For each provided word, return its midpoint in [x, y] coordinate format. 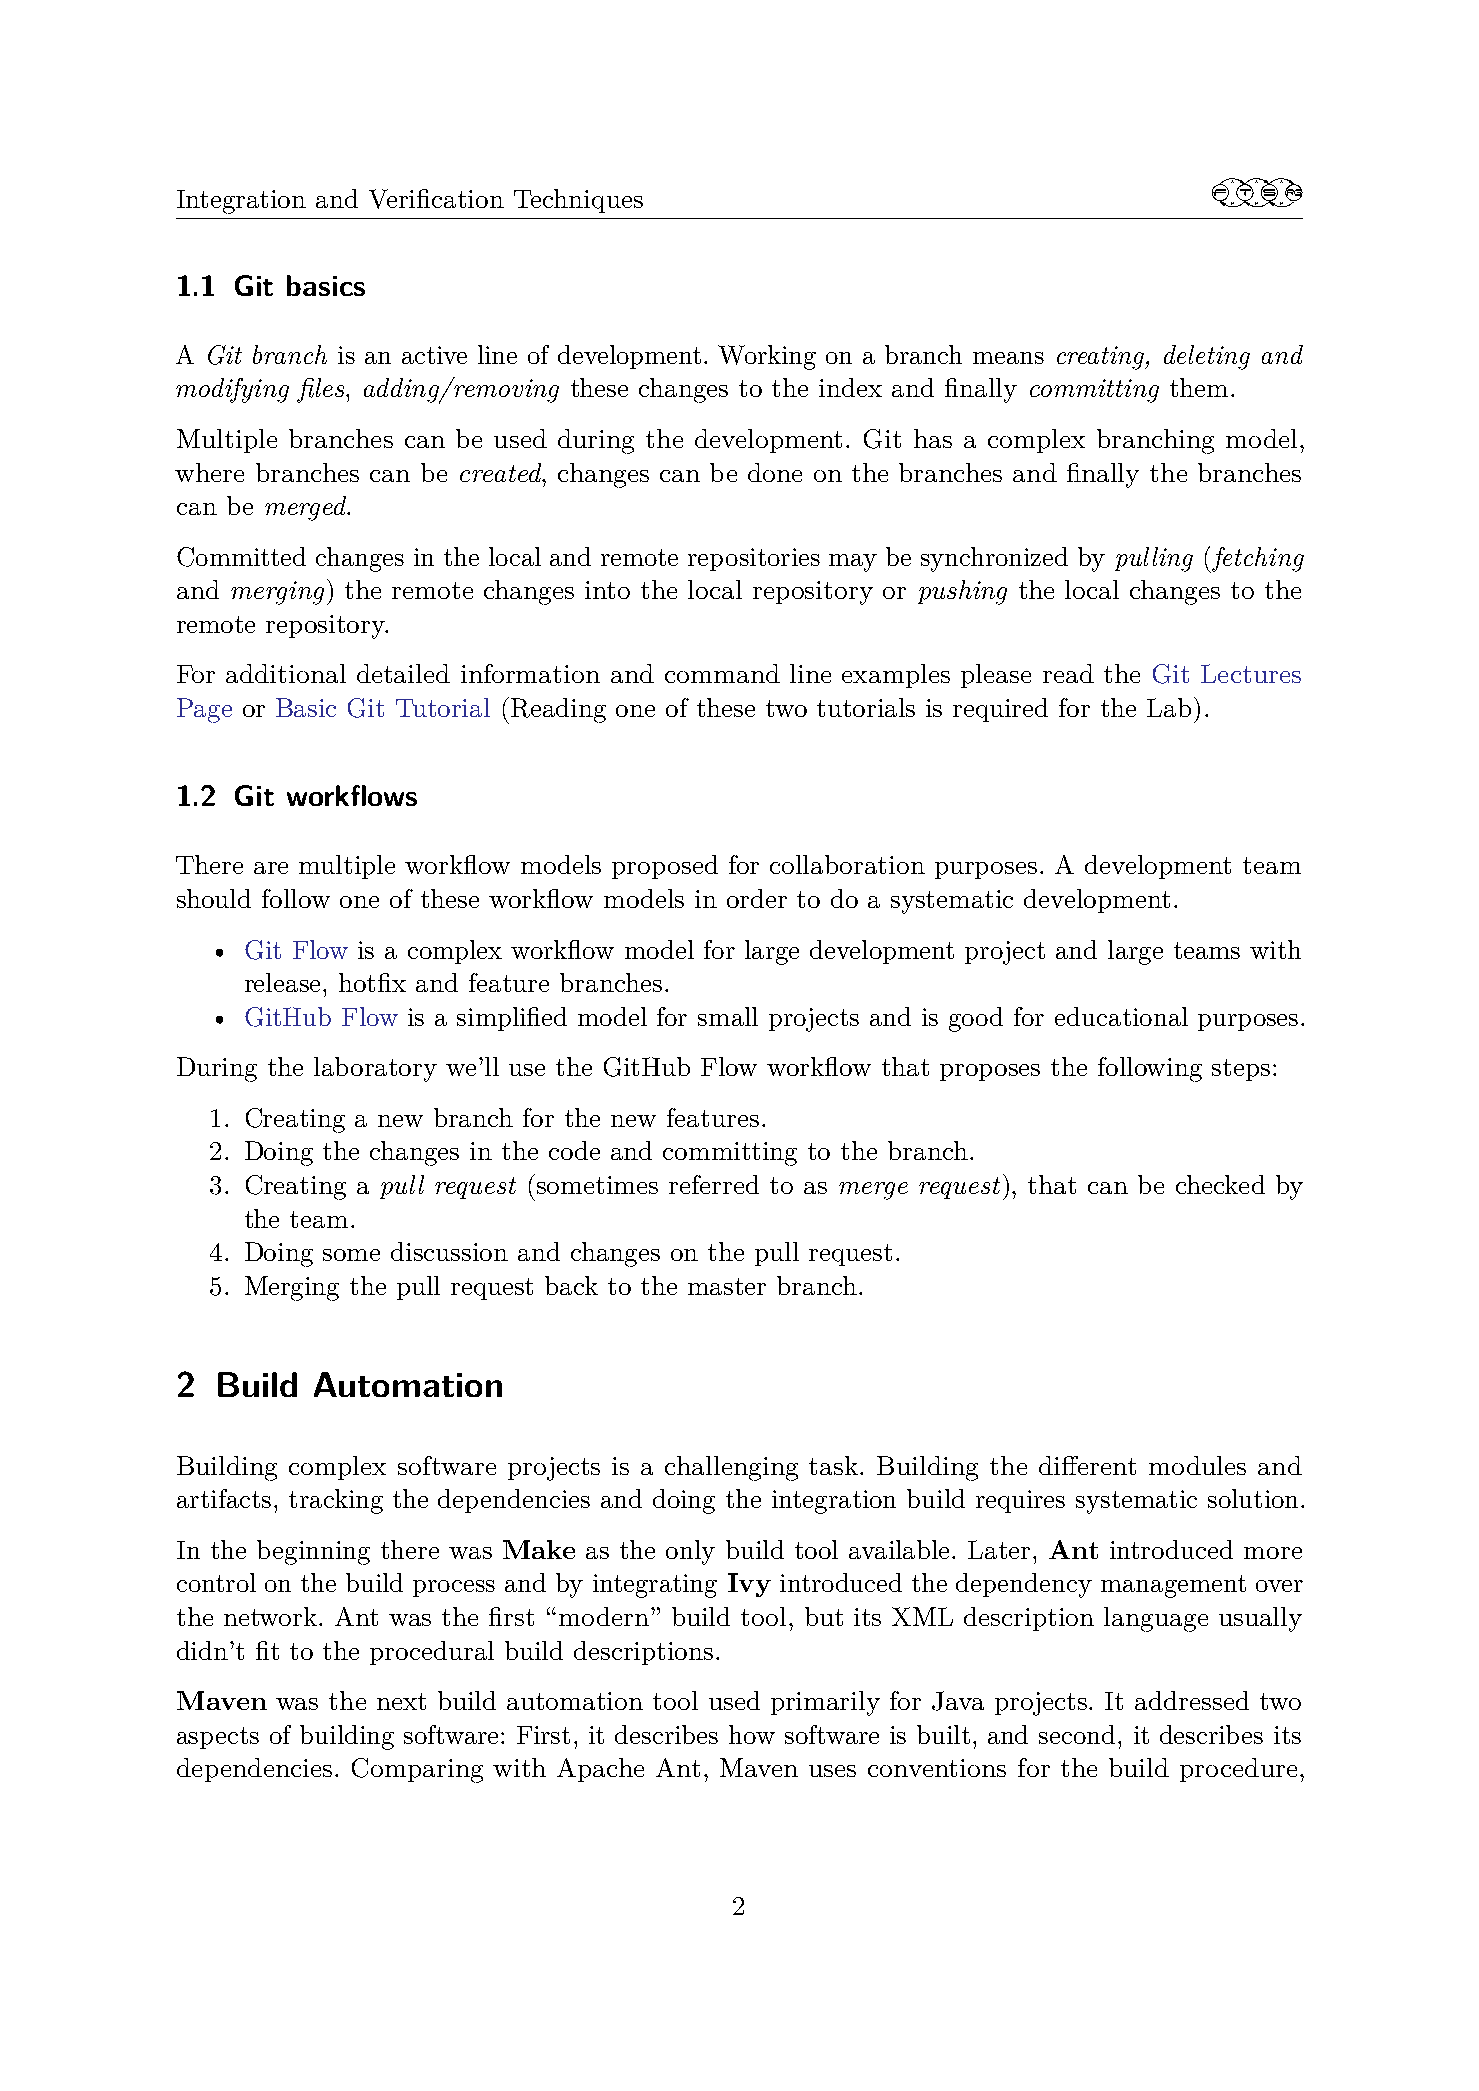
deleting [1207, 357]
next [401, 1701]
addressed [1192, 1700]
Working [767, 357]
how [752, 1734]
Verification [436, 199]
